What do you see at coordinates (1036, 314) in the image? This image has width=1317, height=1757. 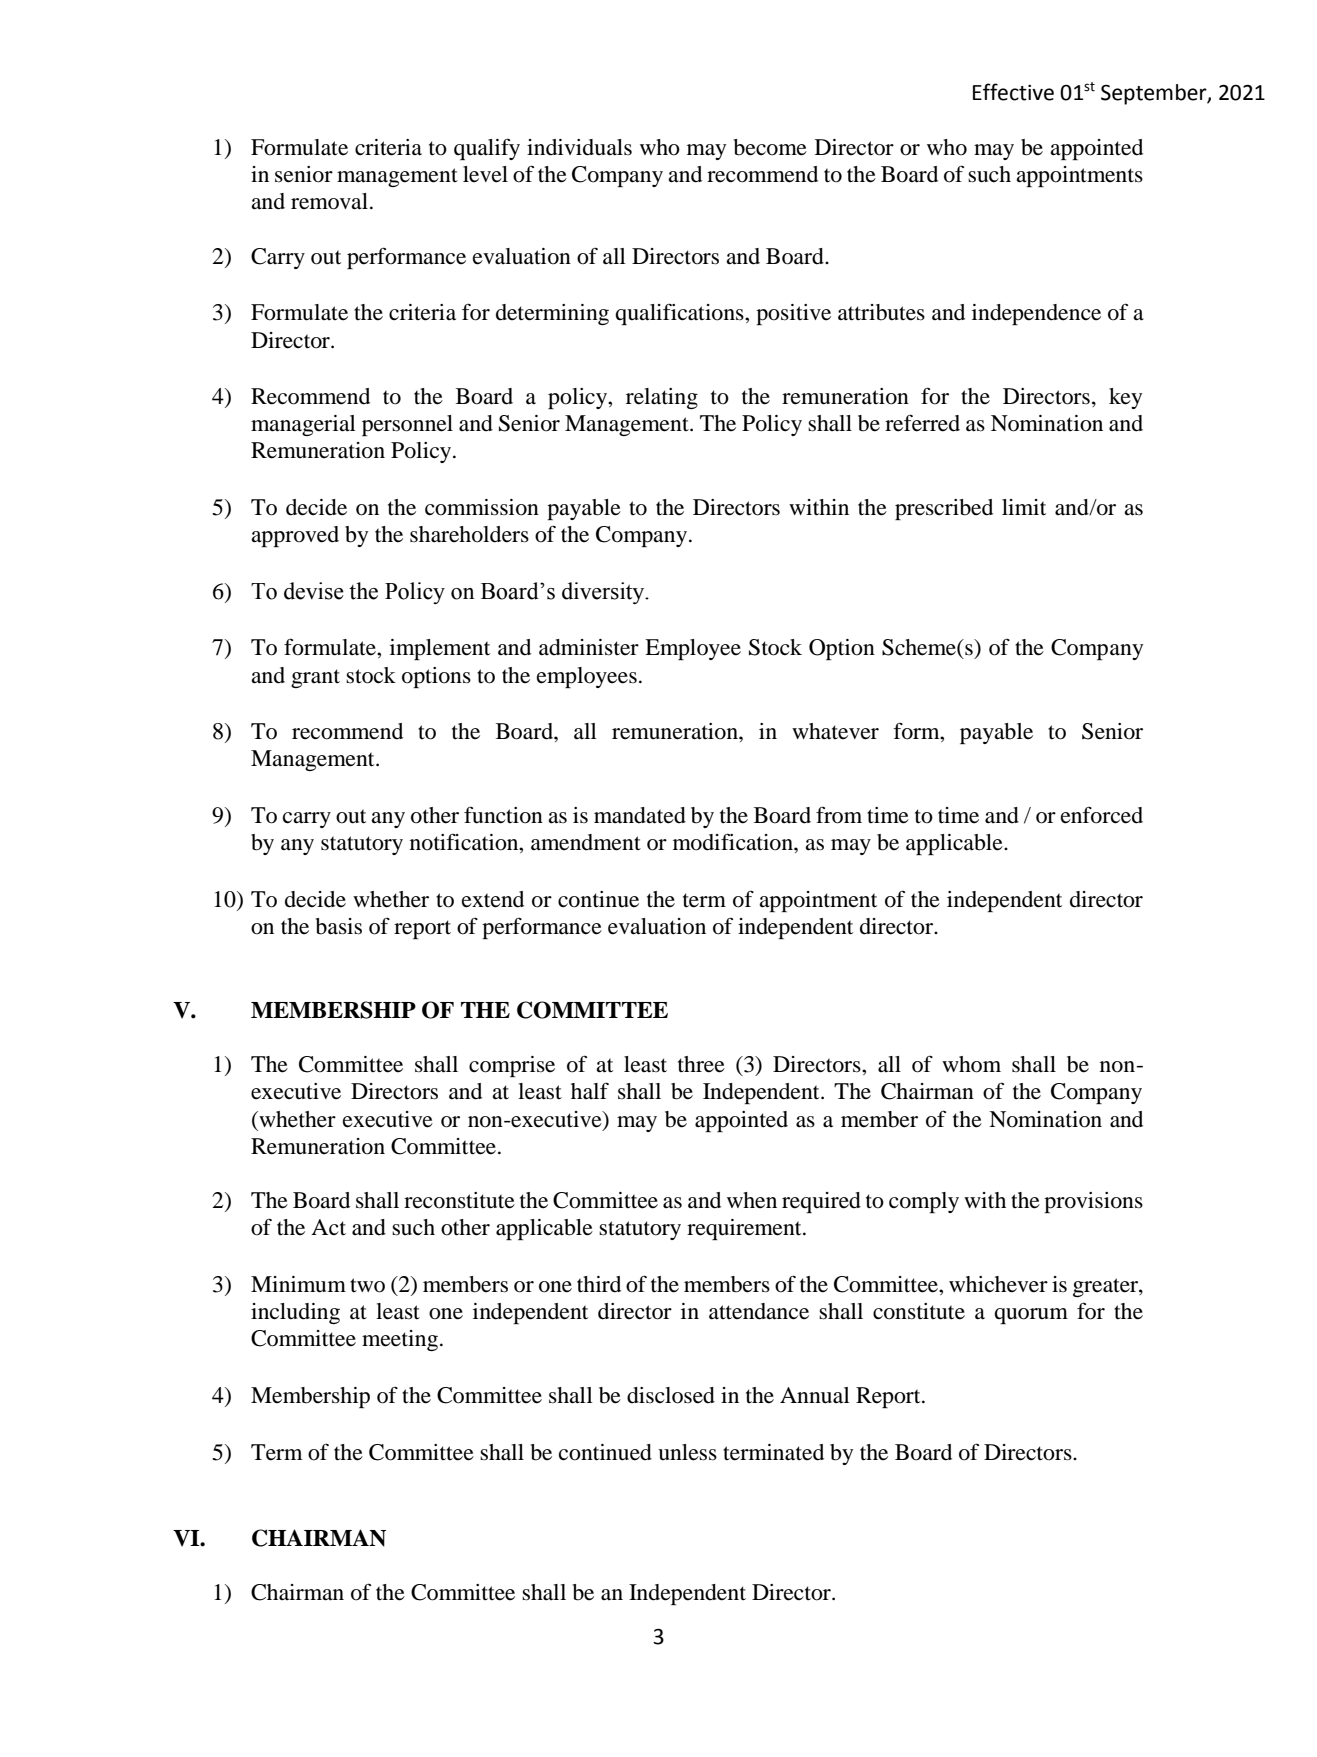 I see `independence` at bounding box center [1036, 314].
